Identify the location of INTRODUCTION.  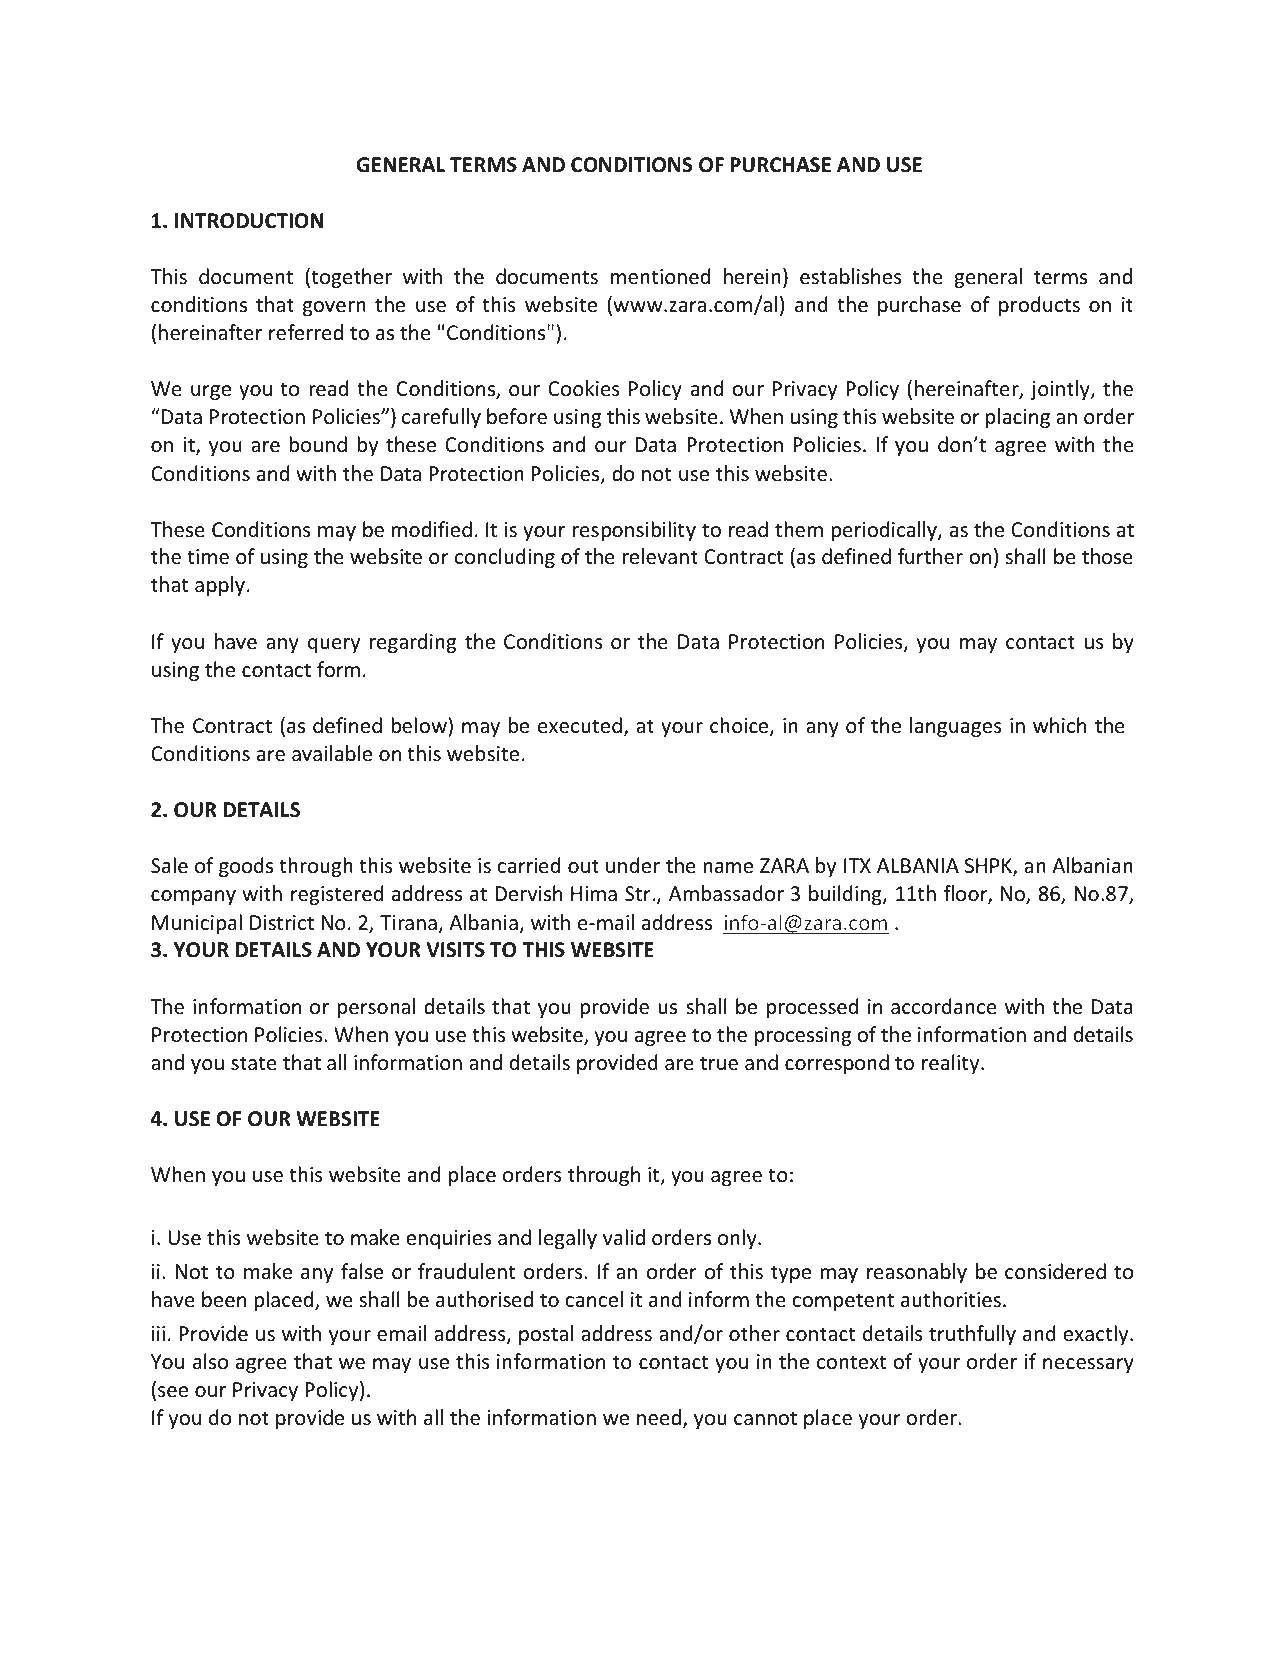
(249, 221).
